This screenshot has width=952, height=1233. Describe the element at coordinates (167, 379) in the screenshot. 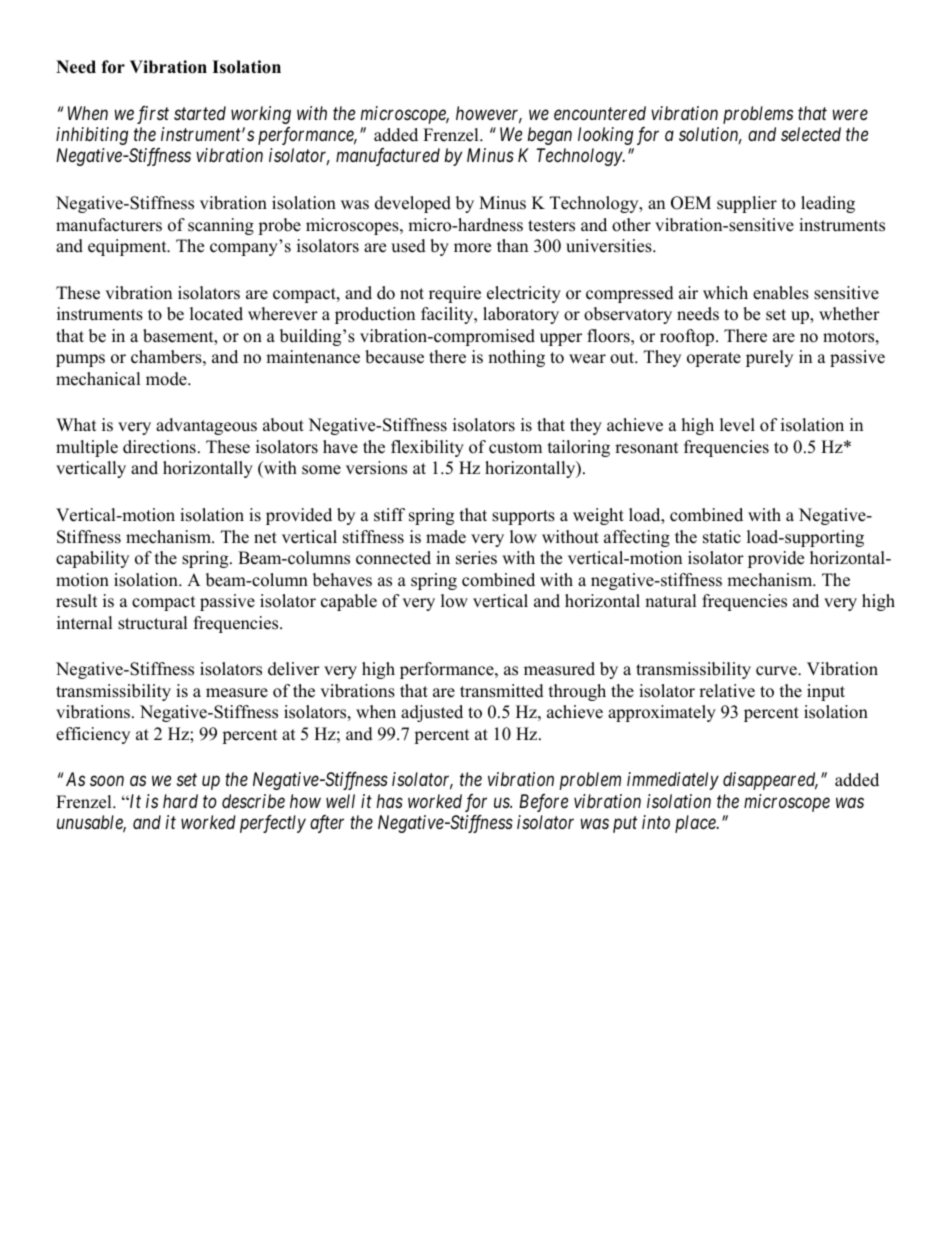

I see `mode` at that location.
